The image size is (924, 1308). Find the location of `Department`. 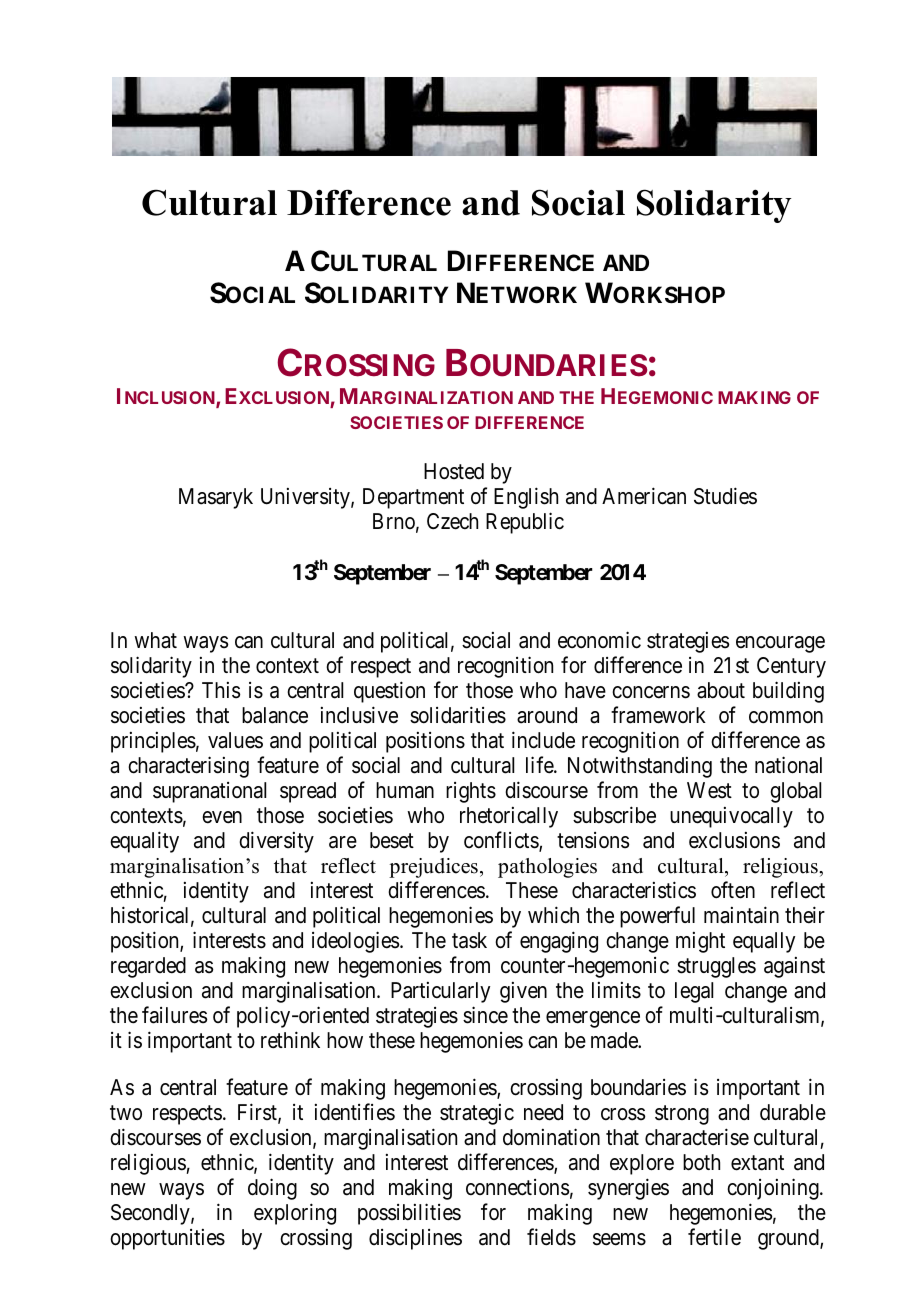

Department is located at coordinates (413, 498).
